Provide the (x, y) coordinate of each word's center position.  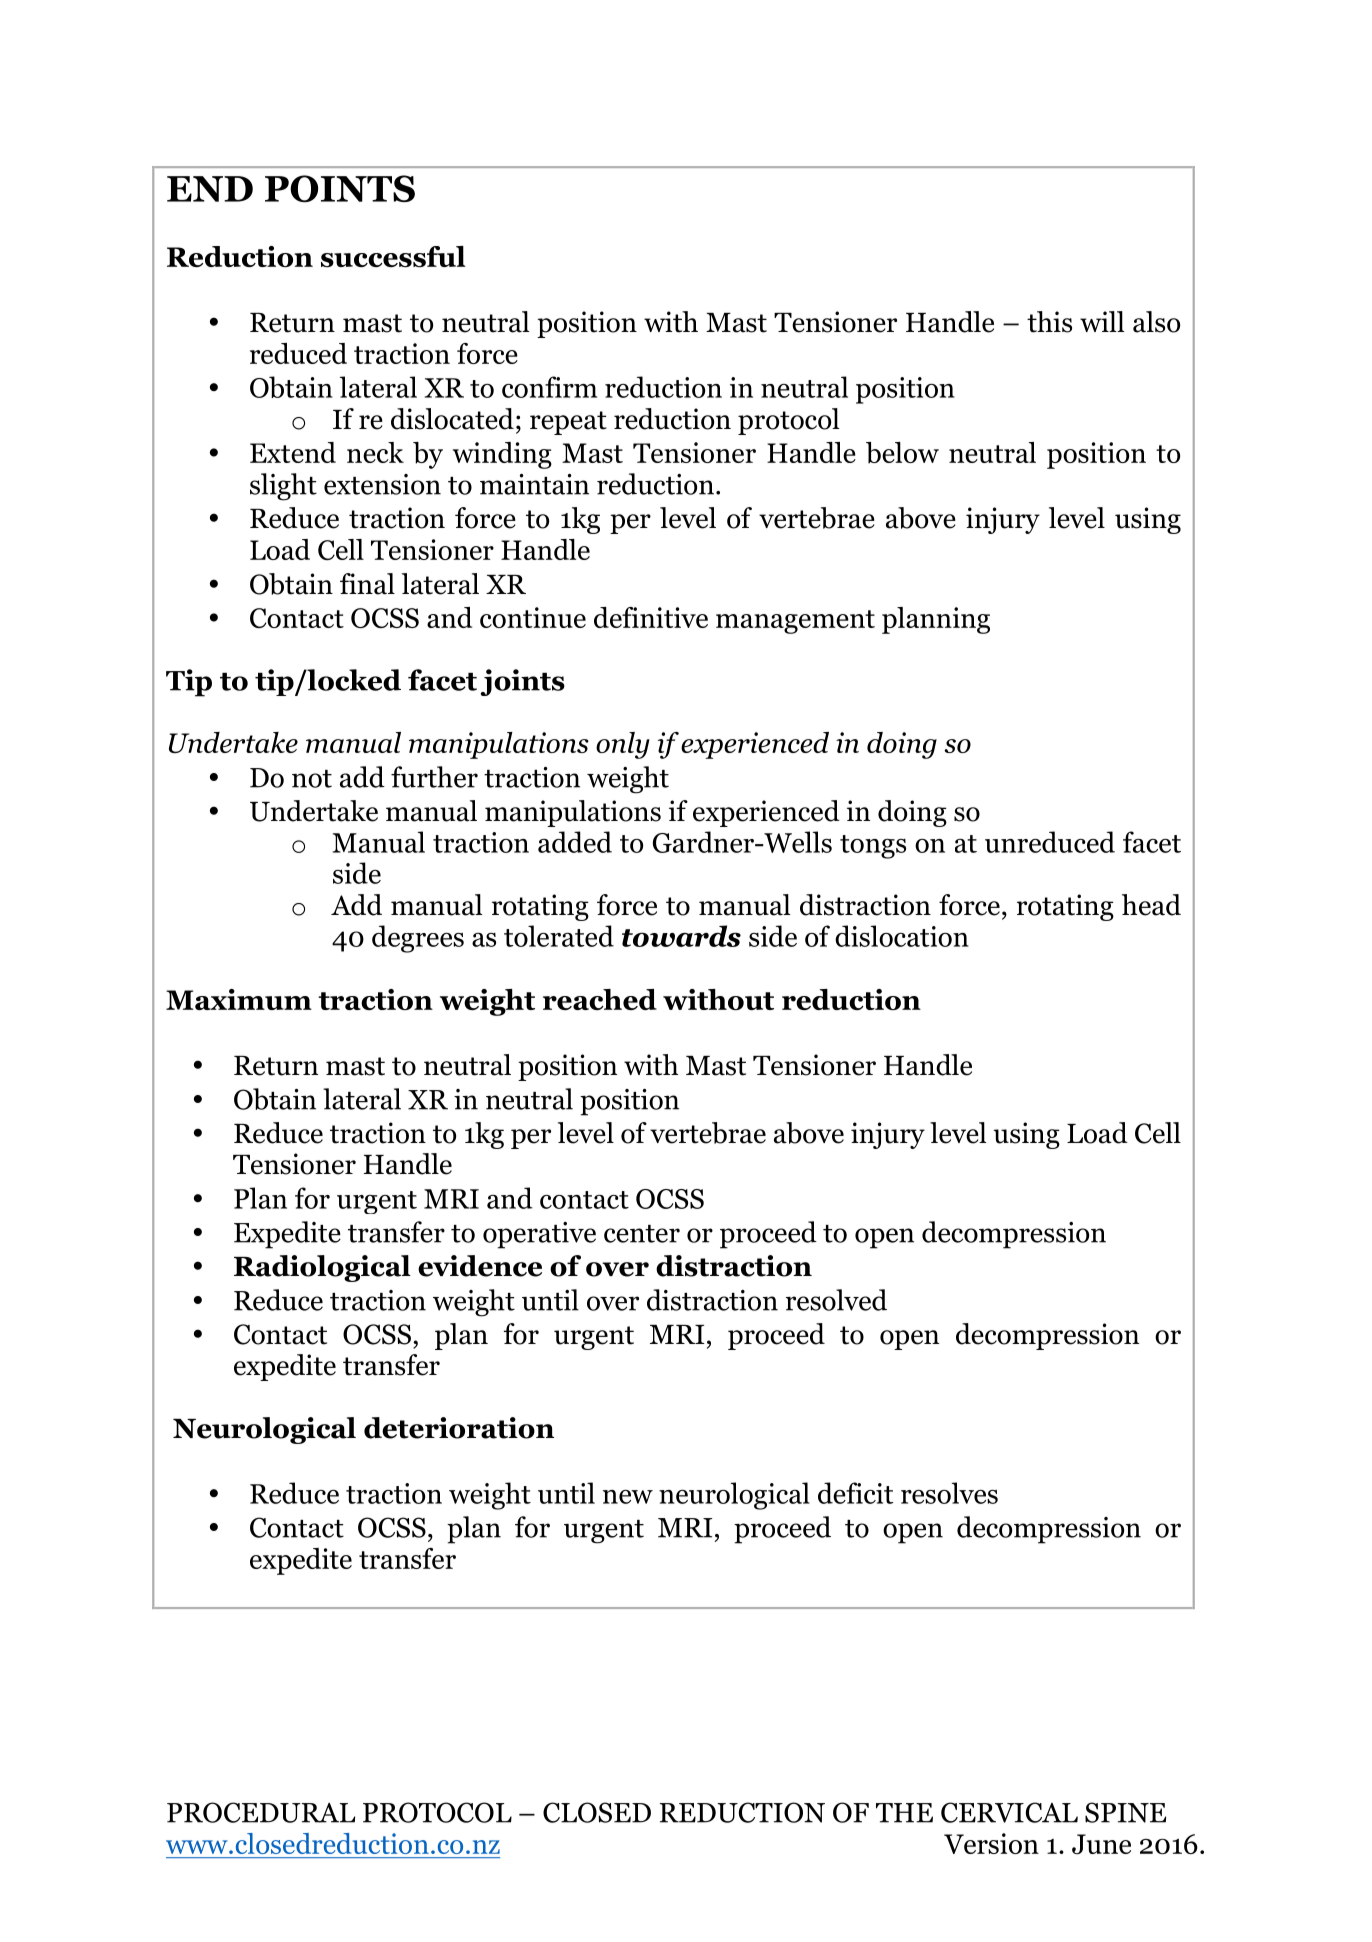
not (312, 779)
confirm (549, 387)
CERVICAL (1009, 1812)
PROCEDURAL (261, 1812)
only (623, 745)
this (1049, 322)
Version (991, 1843)
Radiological (322, 1268)
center (642, 1234)
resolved (836, 1300)
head (1151, 905)
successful (393, 256)
